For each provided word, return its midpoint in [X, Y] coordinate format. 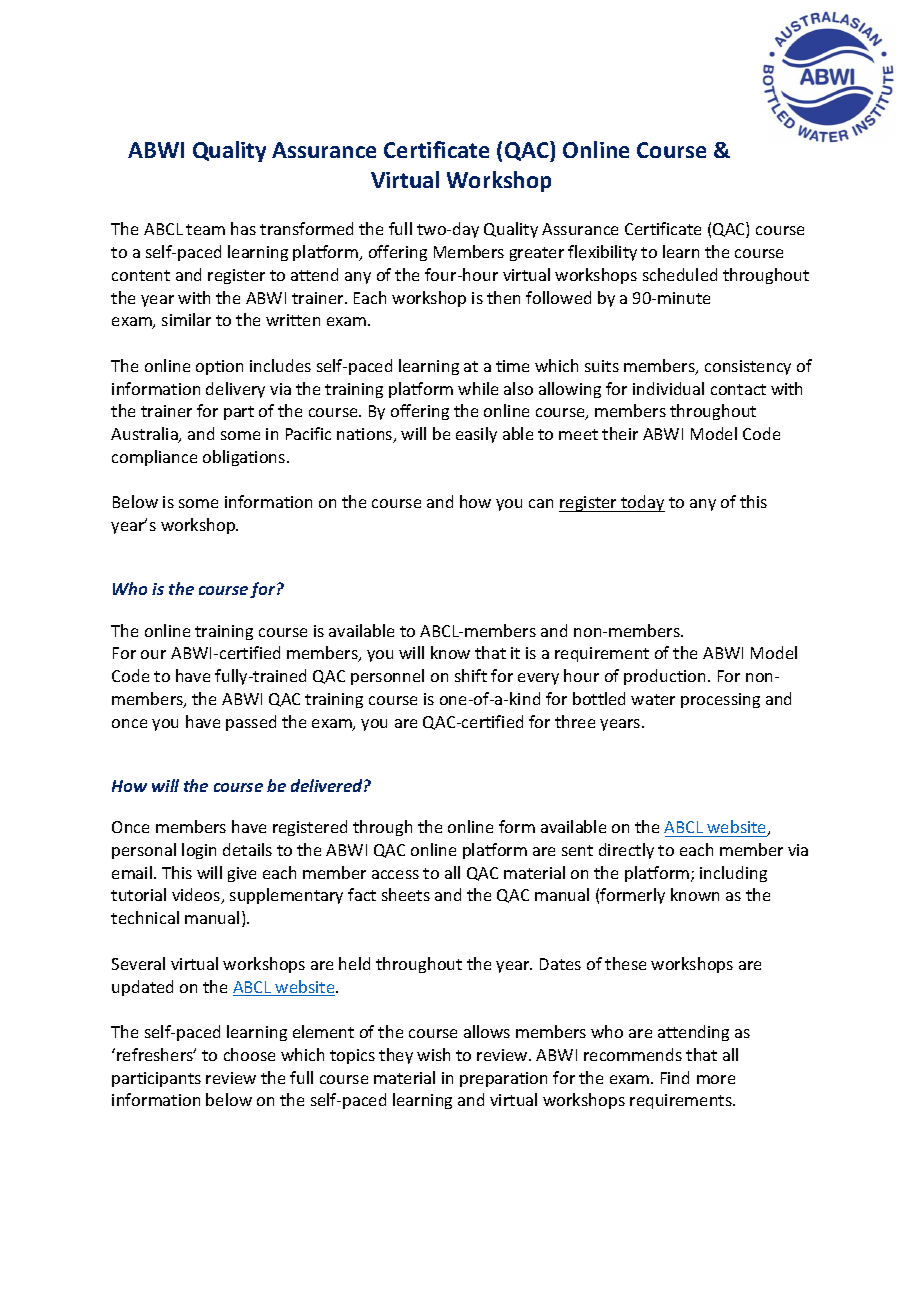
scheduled [680, 274]
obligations [245, 458]
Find [675, 1077]
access [395, 874]
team [205, 229]
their [620, 433]
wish [433, 1054]
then [503, 297]
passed [251, 723]
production [664, 677]
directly [626, 851]
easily [476, 435]
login [199, 851]
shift [471, 675]
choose [249, 1054]
